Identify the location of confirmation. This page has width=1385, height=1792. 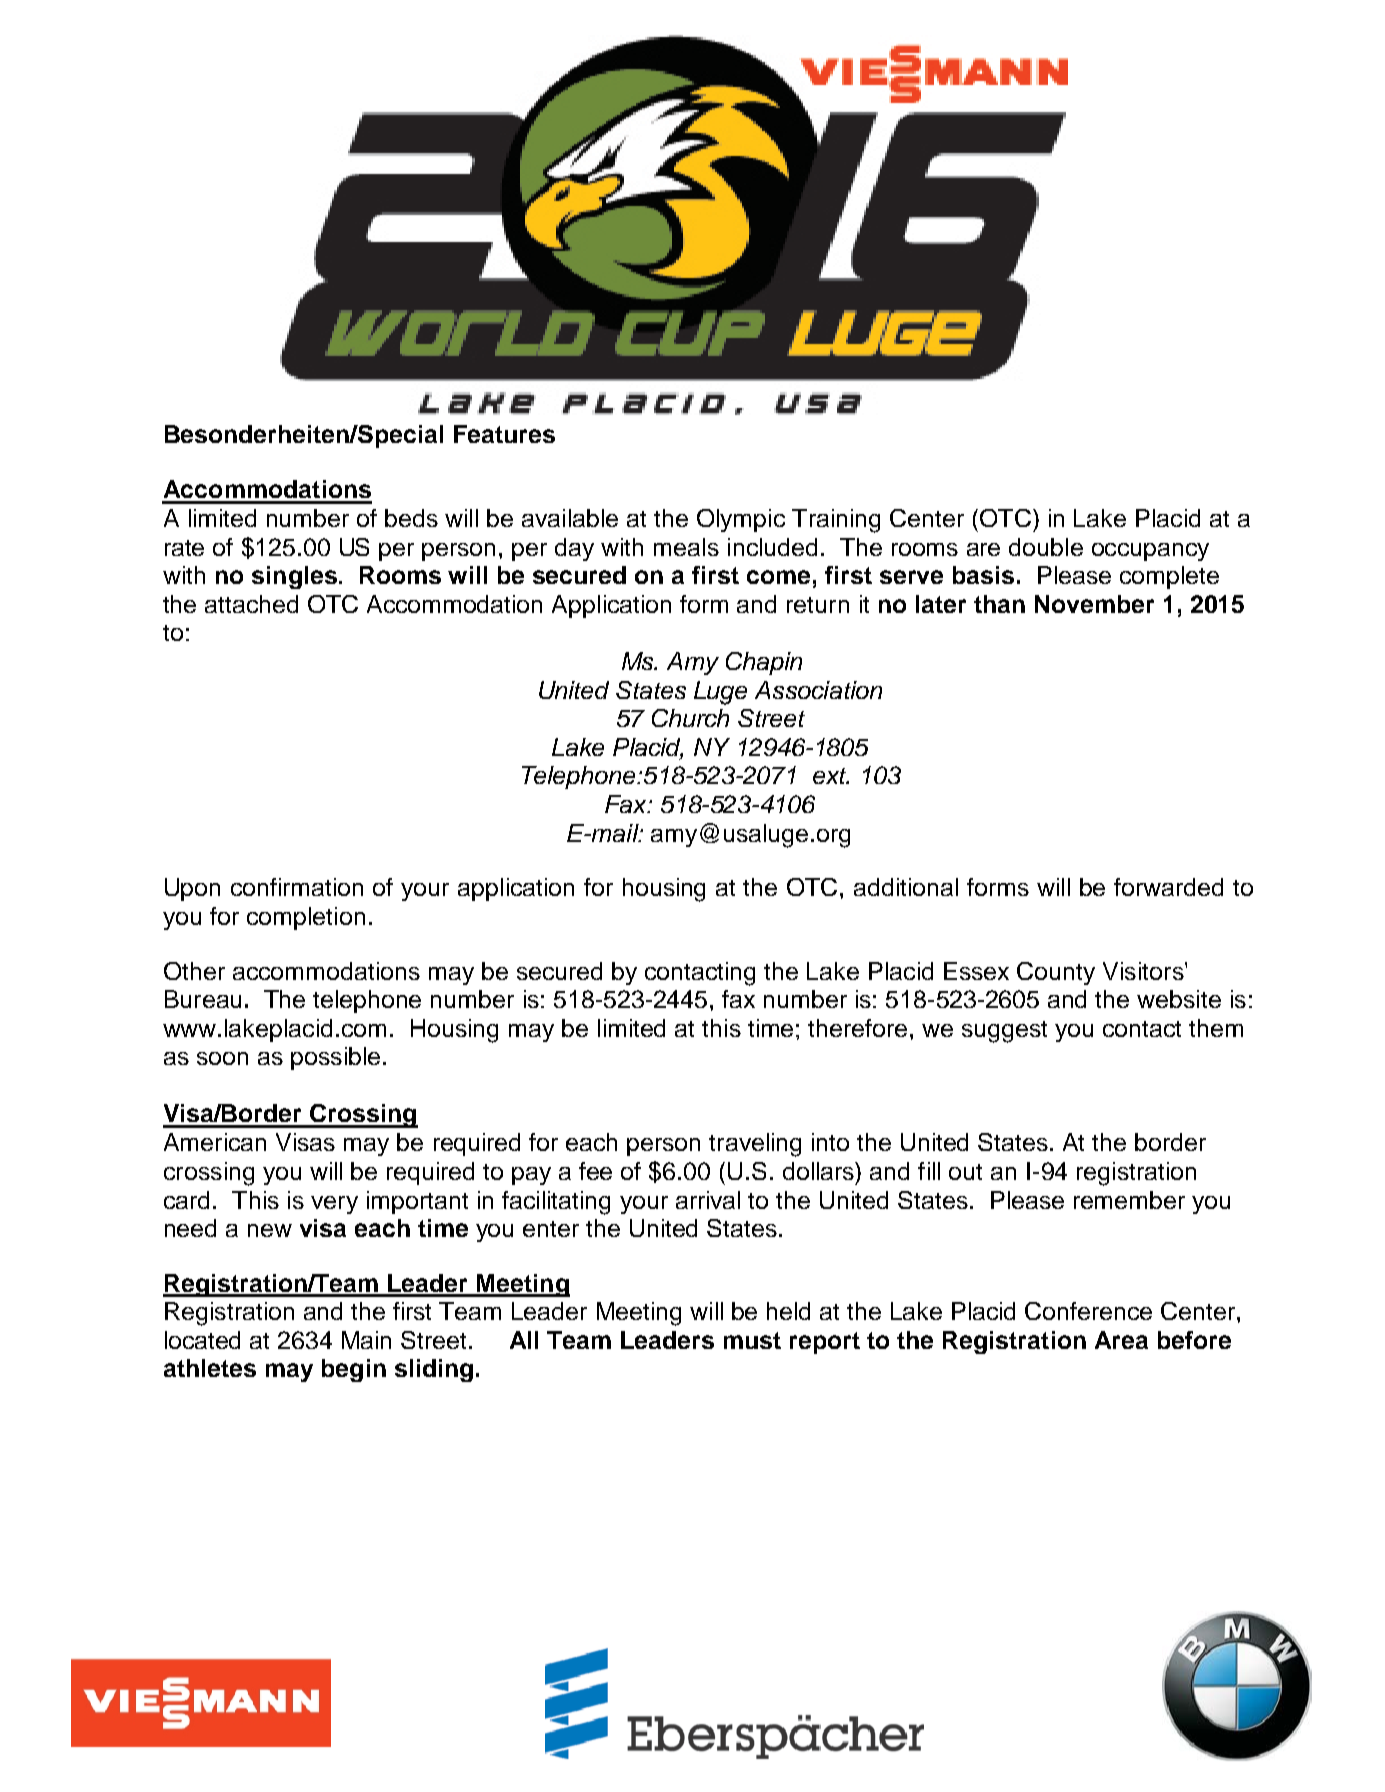
(297, 887).
